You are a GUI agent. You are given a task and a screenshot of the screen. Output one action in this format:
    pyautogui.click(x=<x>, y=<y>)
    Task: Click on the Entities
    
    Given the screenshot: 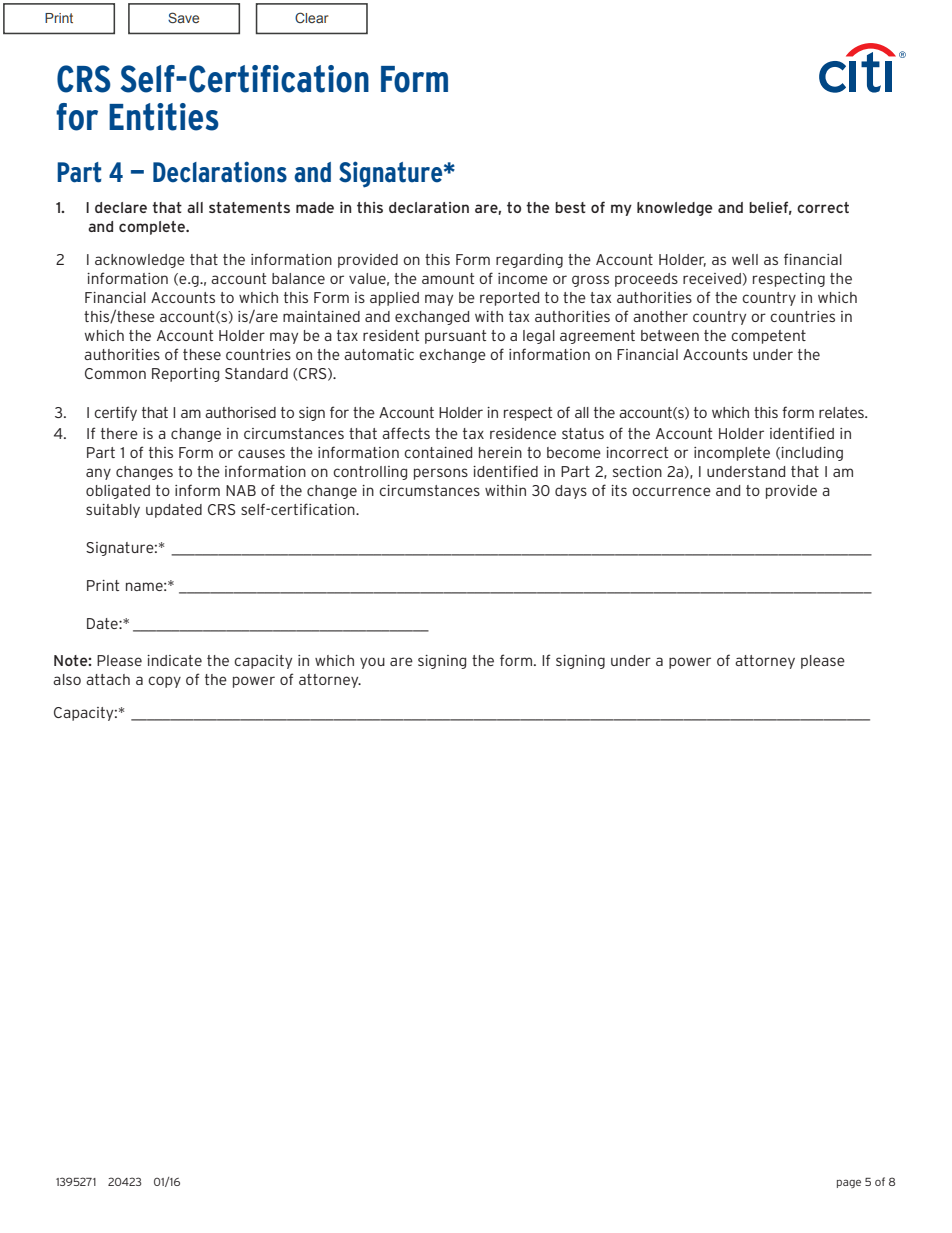 What is the action you would take?
    pyautogui.click(x=164, y=117)
